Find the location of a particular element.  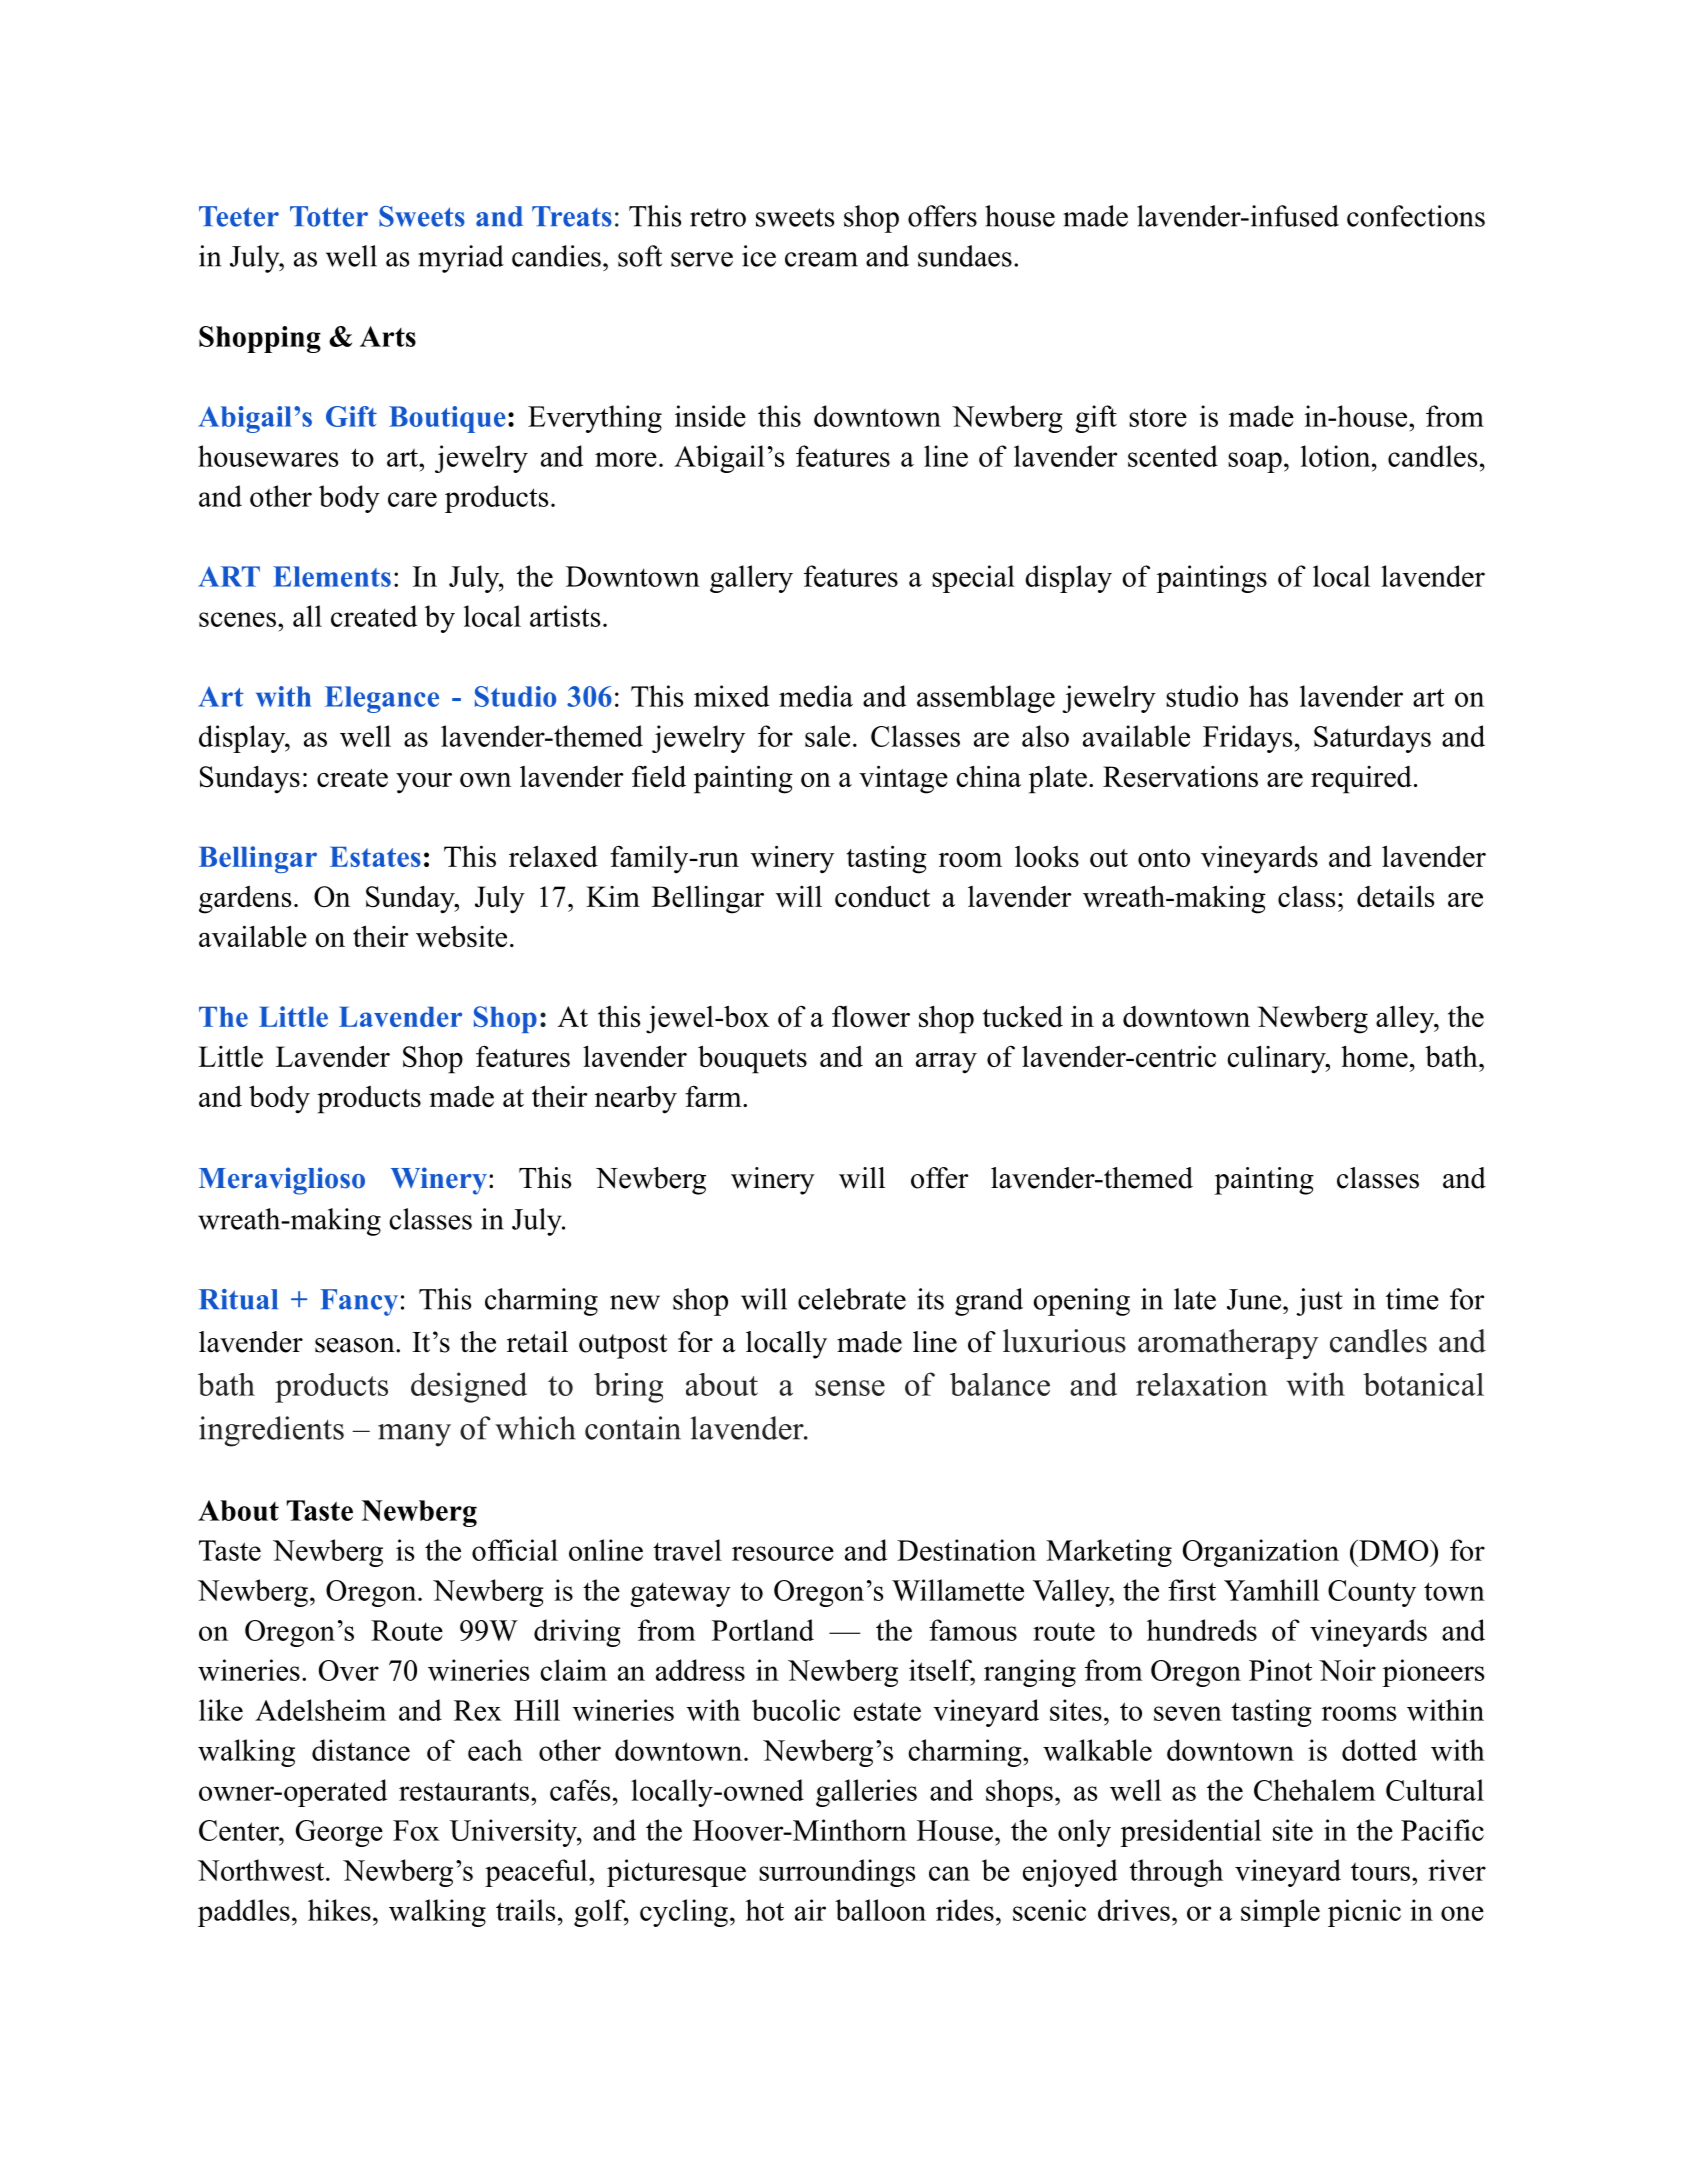

Totter is located at coordinates (329, 216).
